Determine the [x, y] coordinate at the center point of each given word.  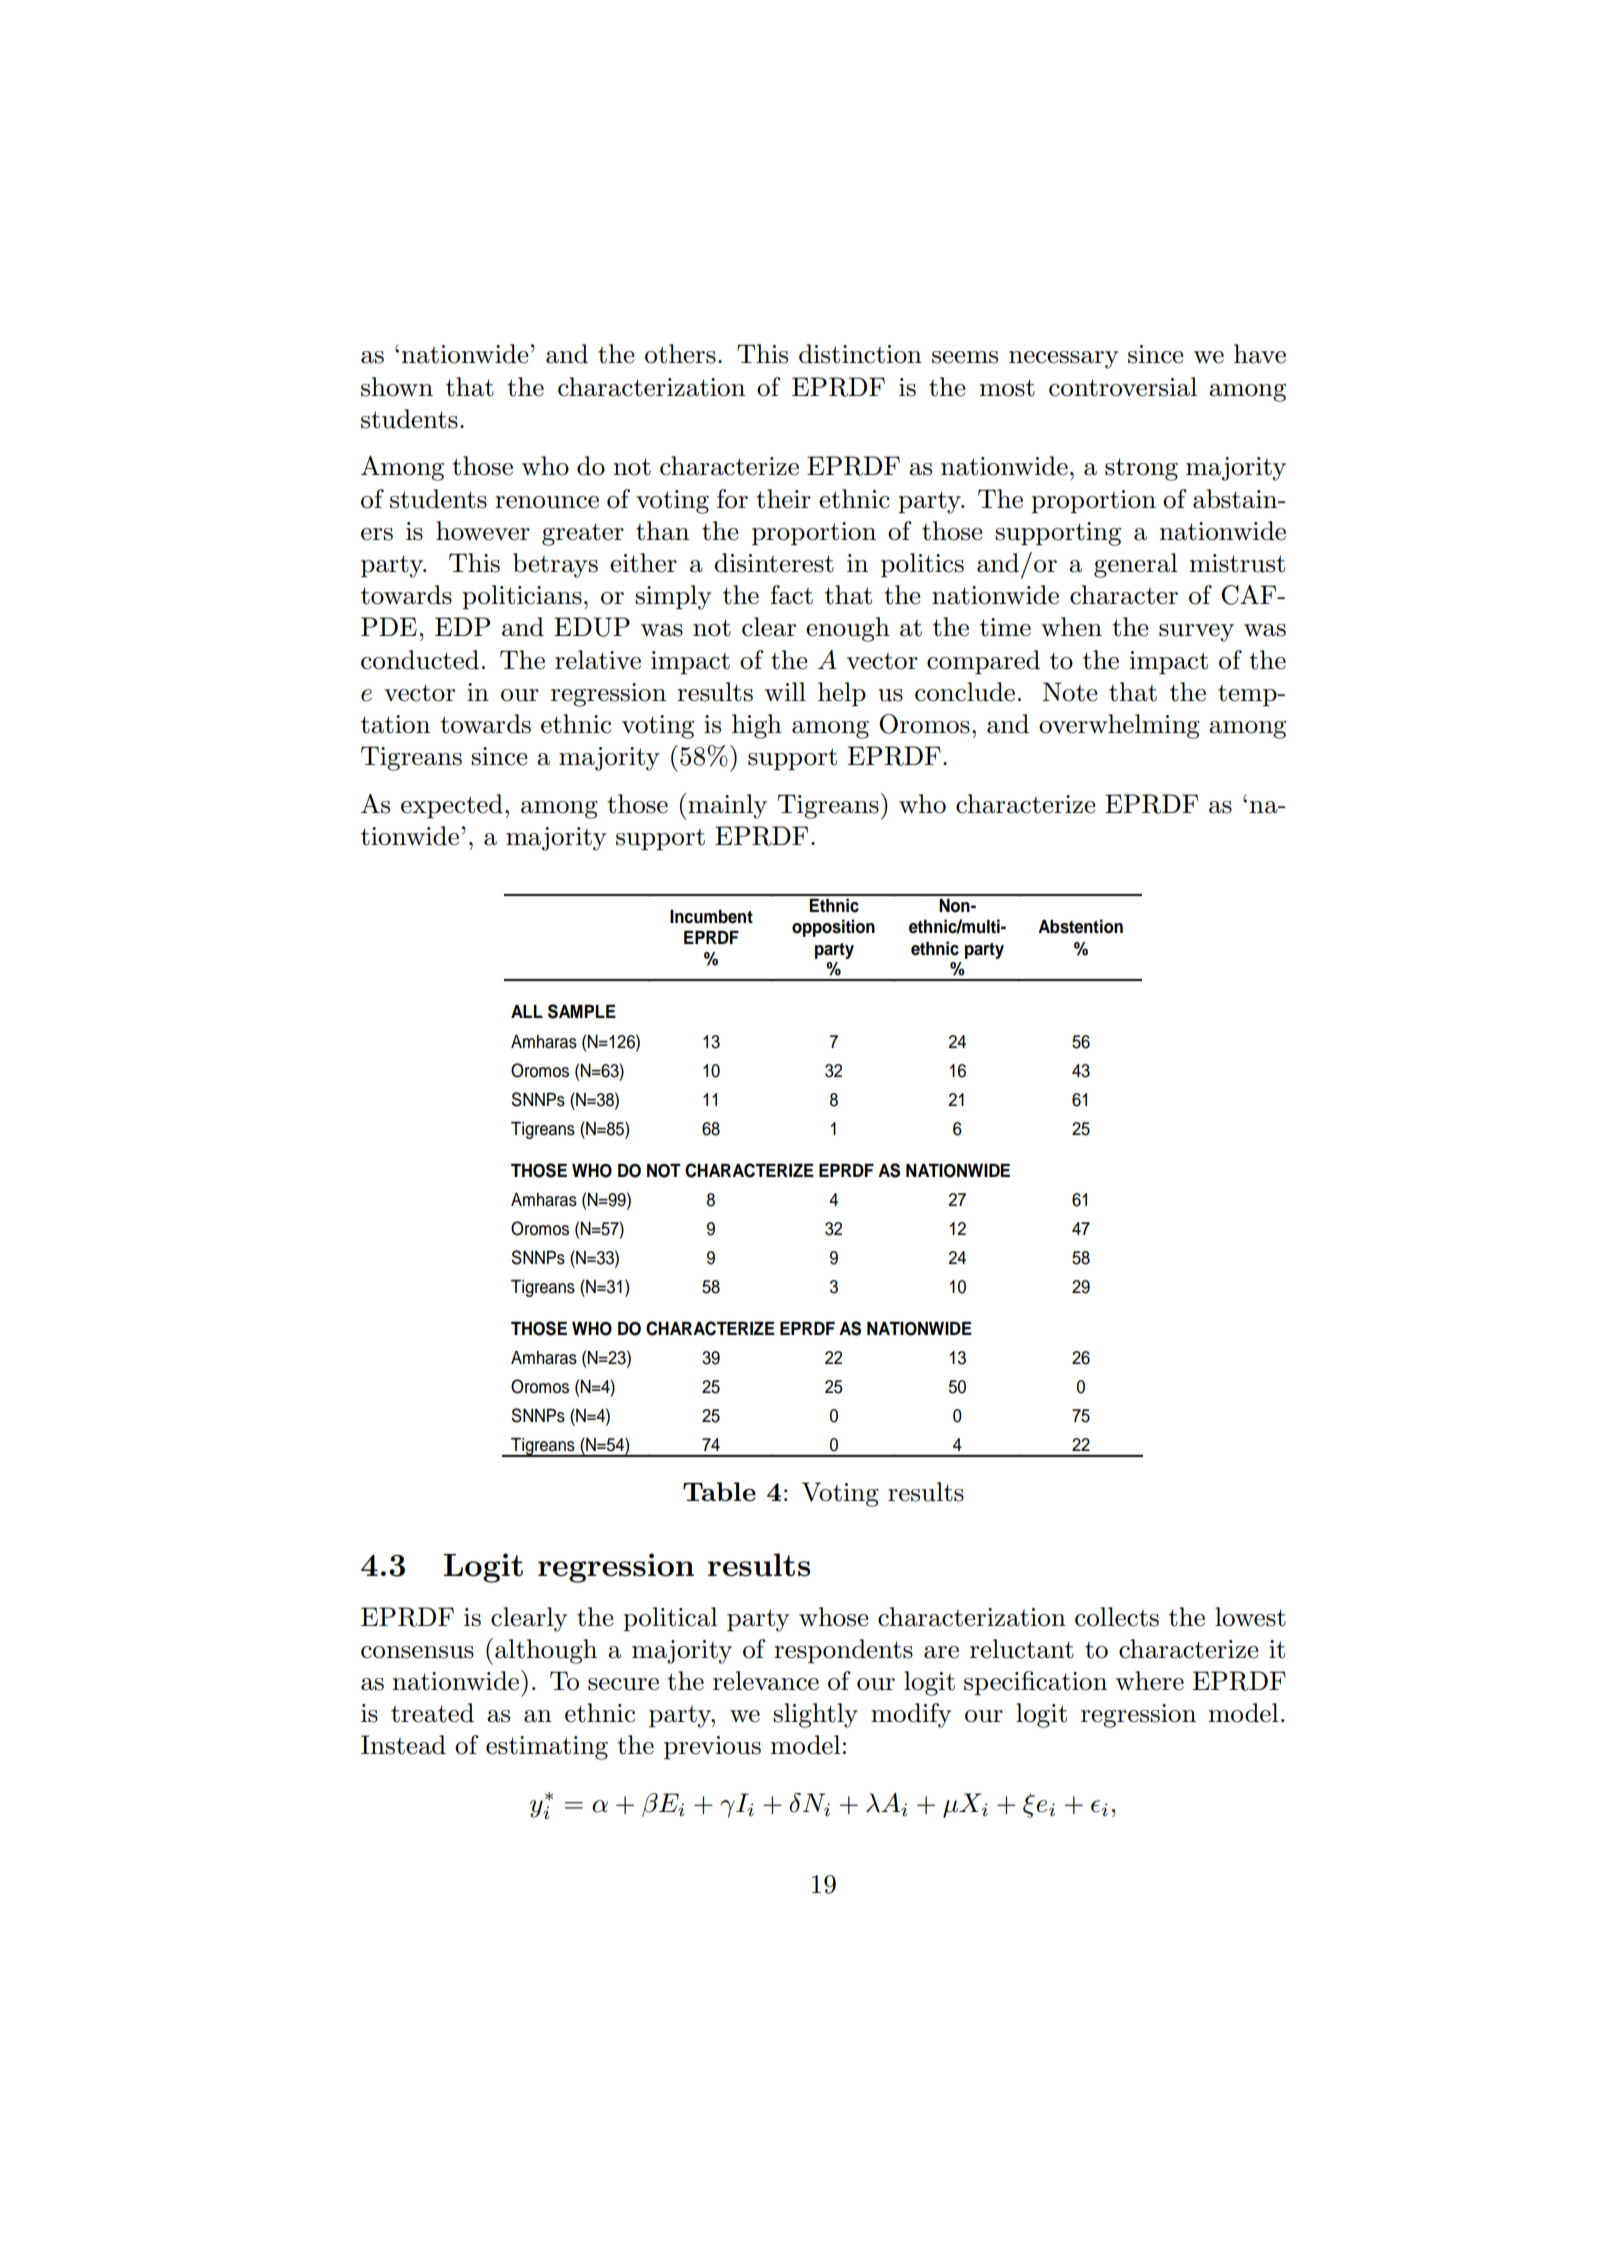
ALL [527, 1011]
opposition [833, 928]
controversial [1123, 387]
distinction [860, 354]
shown [397, 387]
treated [432, 1713]
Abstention [1080, 926]
